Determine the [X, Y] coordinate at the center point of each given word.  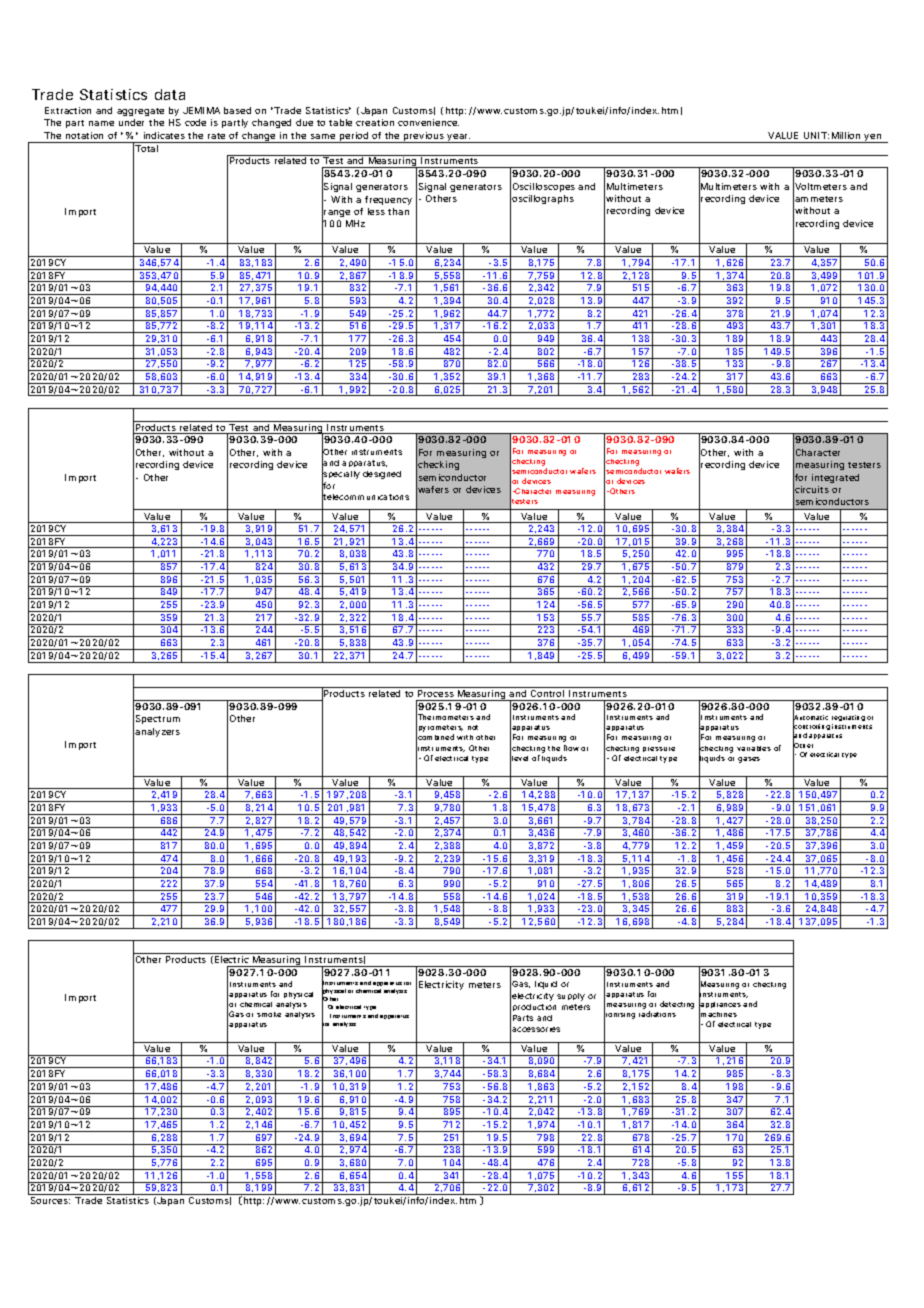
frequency [388, 200]
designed [382, 475]
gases [749, 760]
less [376, 211]
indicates [164, 135]
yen [873, 138]
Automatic [810, 718]
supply [571, 997]
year [458, 138]
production [534, 1007]
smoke [269, 1014]
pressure [659, 749]
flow [571, 748]
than [398, 211]
